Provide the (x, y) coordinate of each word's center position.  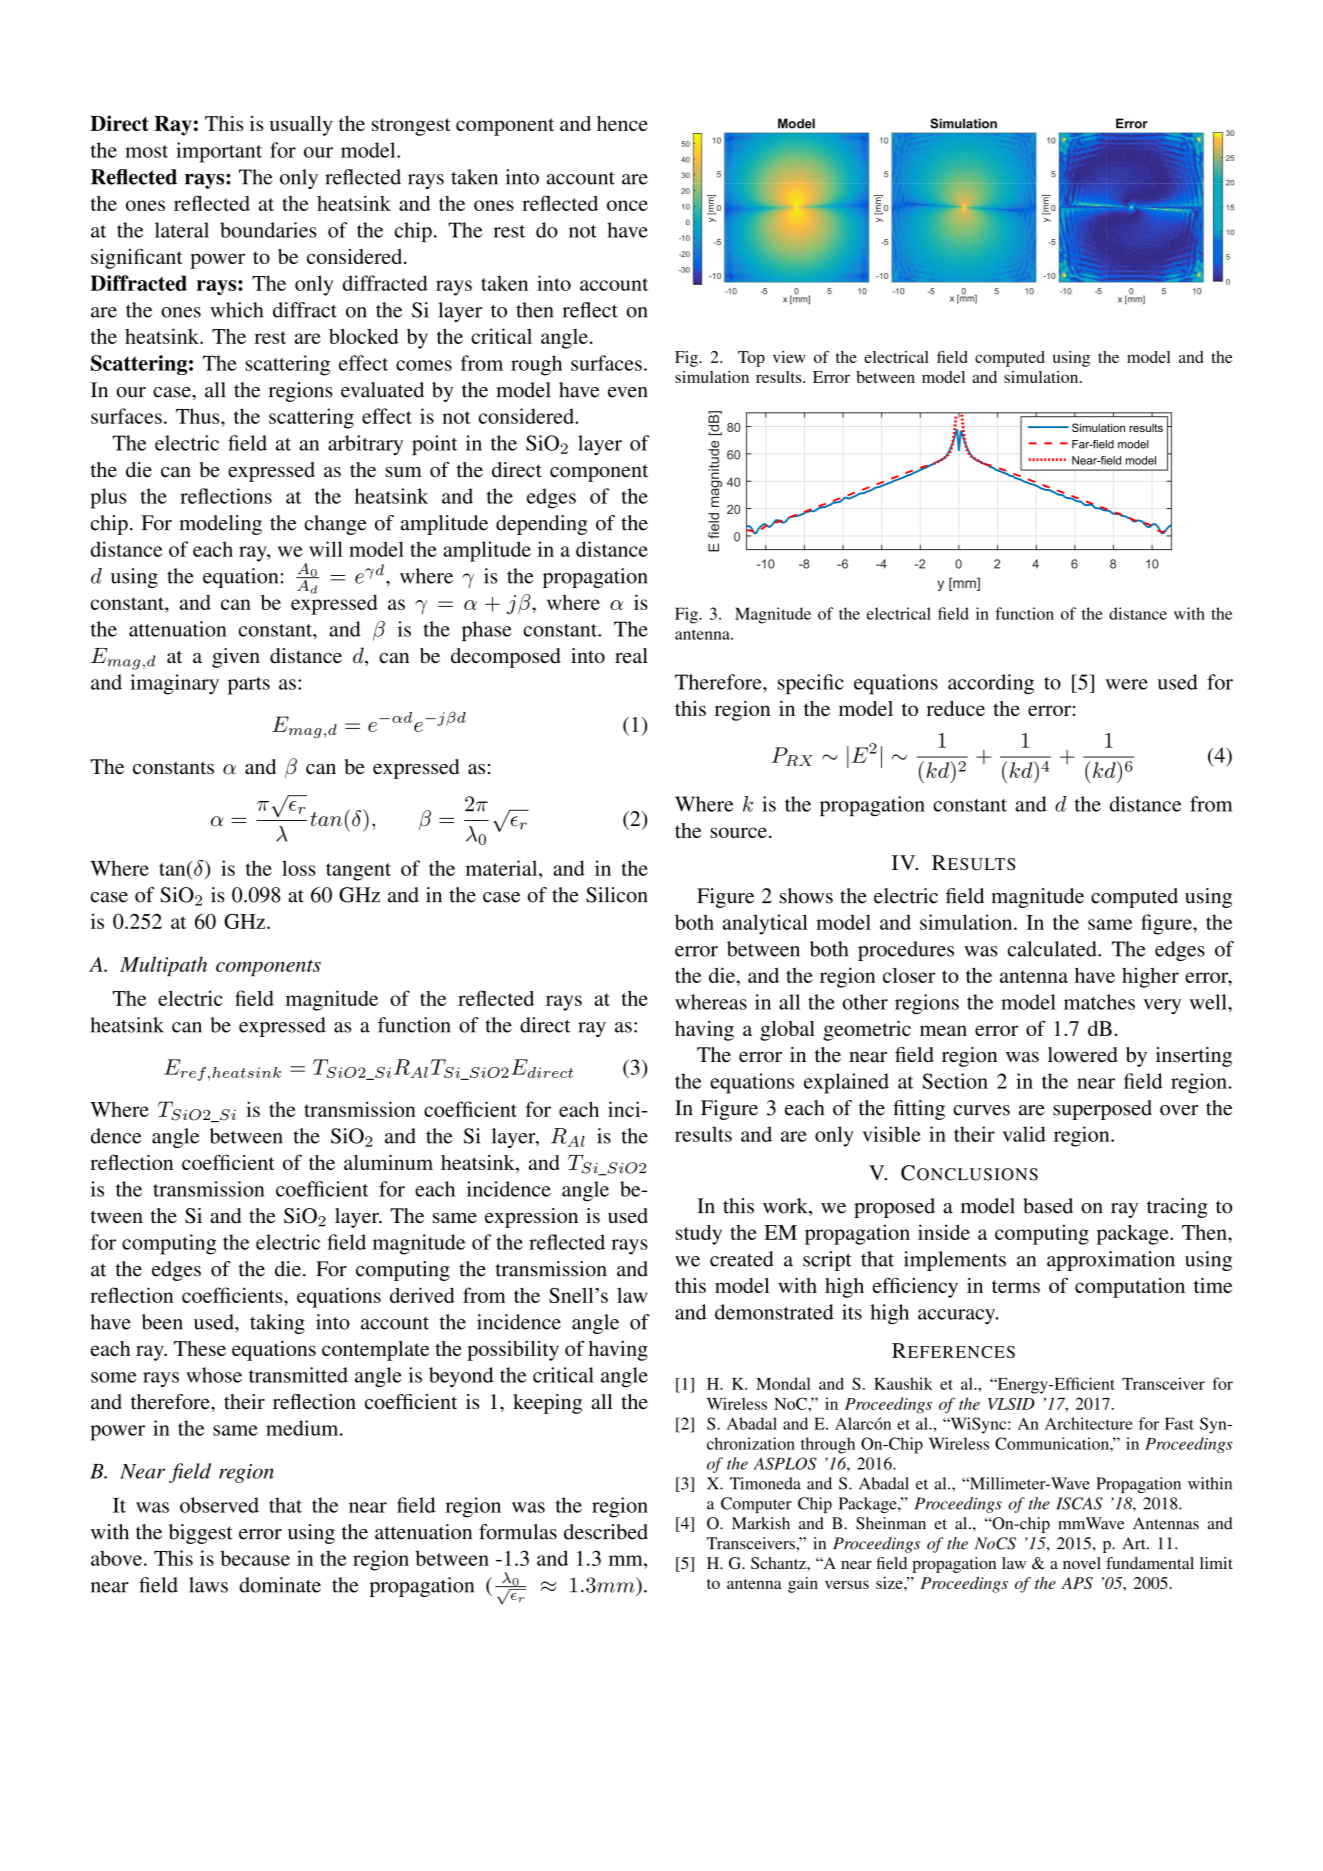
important (219, 152)
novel (1082, 1563)
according (991, 684)
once (627, 205)
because (255, 1558)
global (787, 1031)
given (236, 658)
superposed (1102, 1110)
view (789, 357)
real (631, 655)
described (606, 1532)
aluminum (388, 1162)
